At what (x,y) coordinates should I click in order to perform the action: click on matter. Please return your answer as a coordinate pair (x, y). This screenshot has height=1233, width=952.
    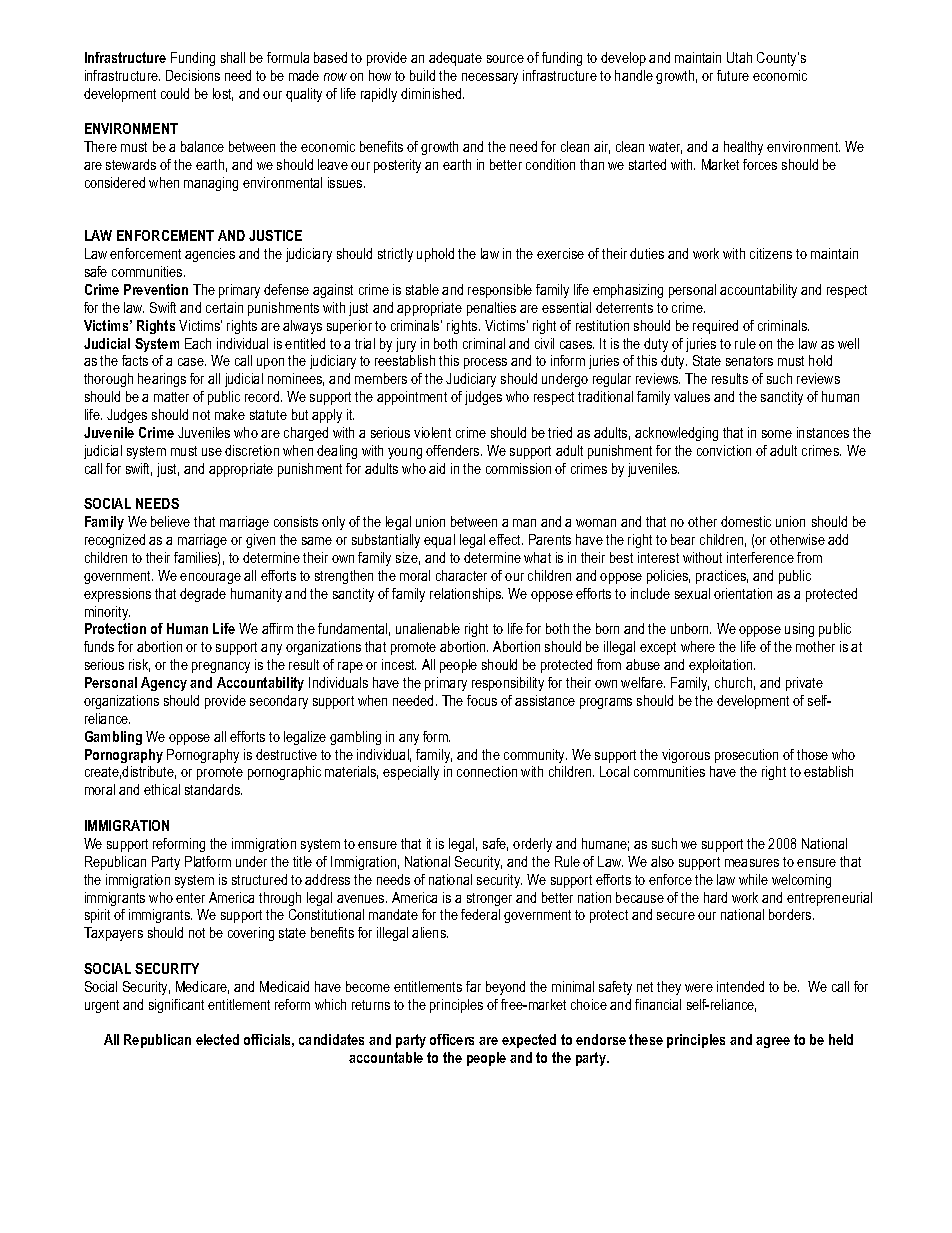
    Looking at the image, I should click on (171, 397).
